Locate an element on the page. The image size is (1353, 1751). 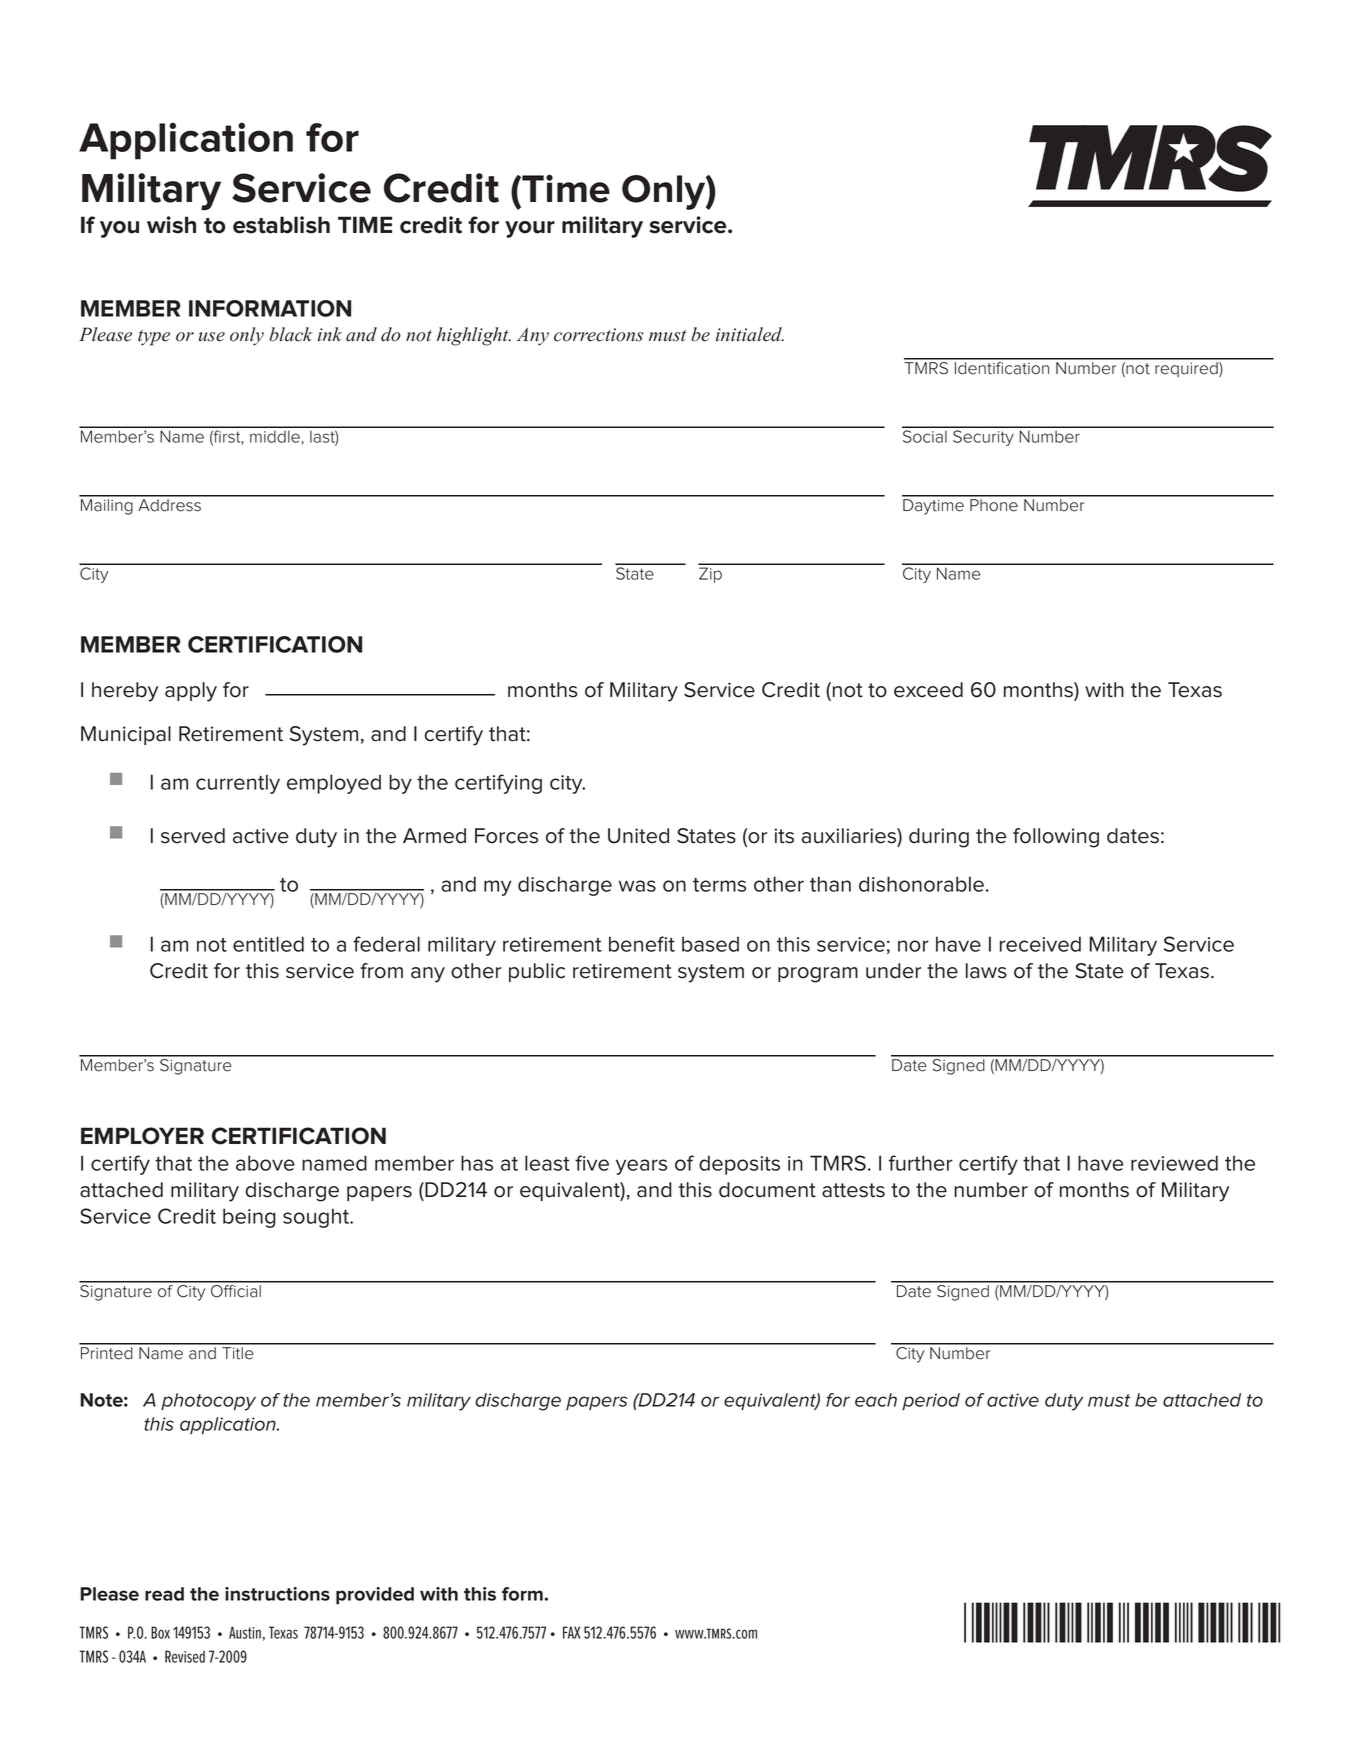
Zip is located at coordinates (710, 575).
